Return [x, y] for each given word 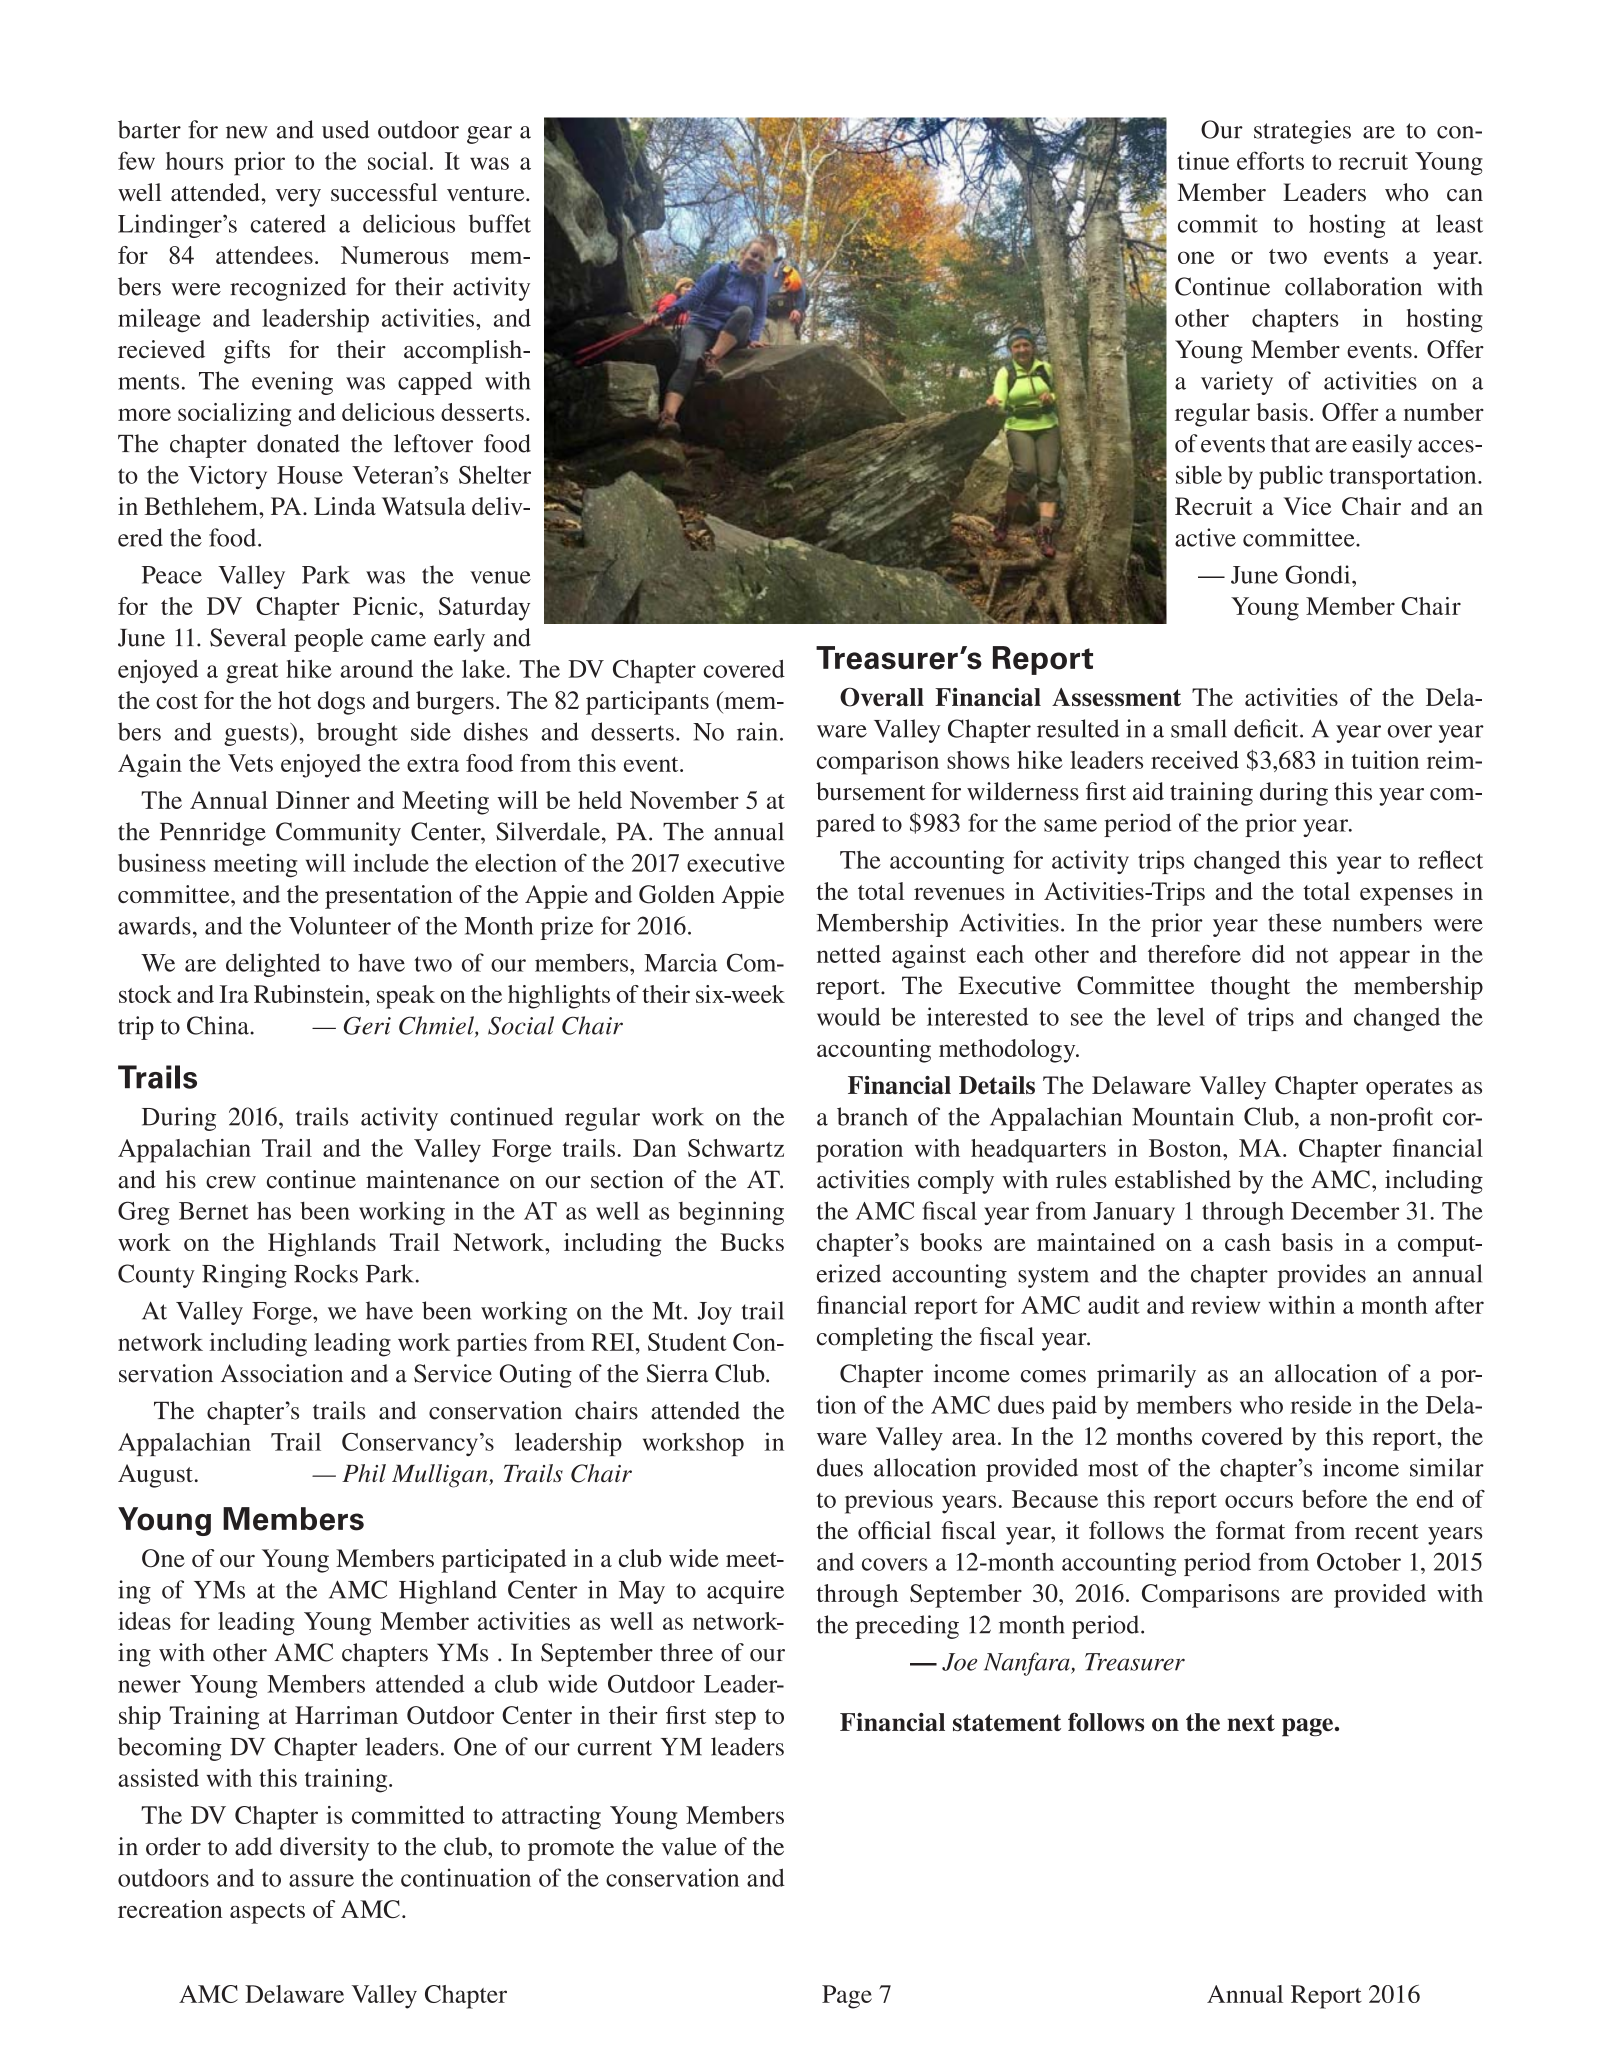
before [1334, 1499]
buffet [500, 223]
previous [889, 1502]
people [328, 640]
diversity [324, 1849]
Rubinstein [310, 994]
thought [1250, 988]
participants [647, 703]
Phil [364, 1473]
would [849, 1016]
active [1205, 537]
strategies [1302, 132]
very [298, 198]
